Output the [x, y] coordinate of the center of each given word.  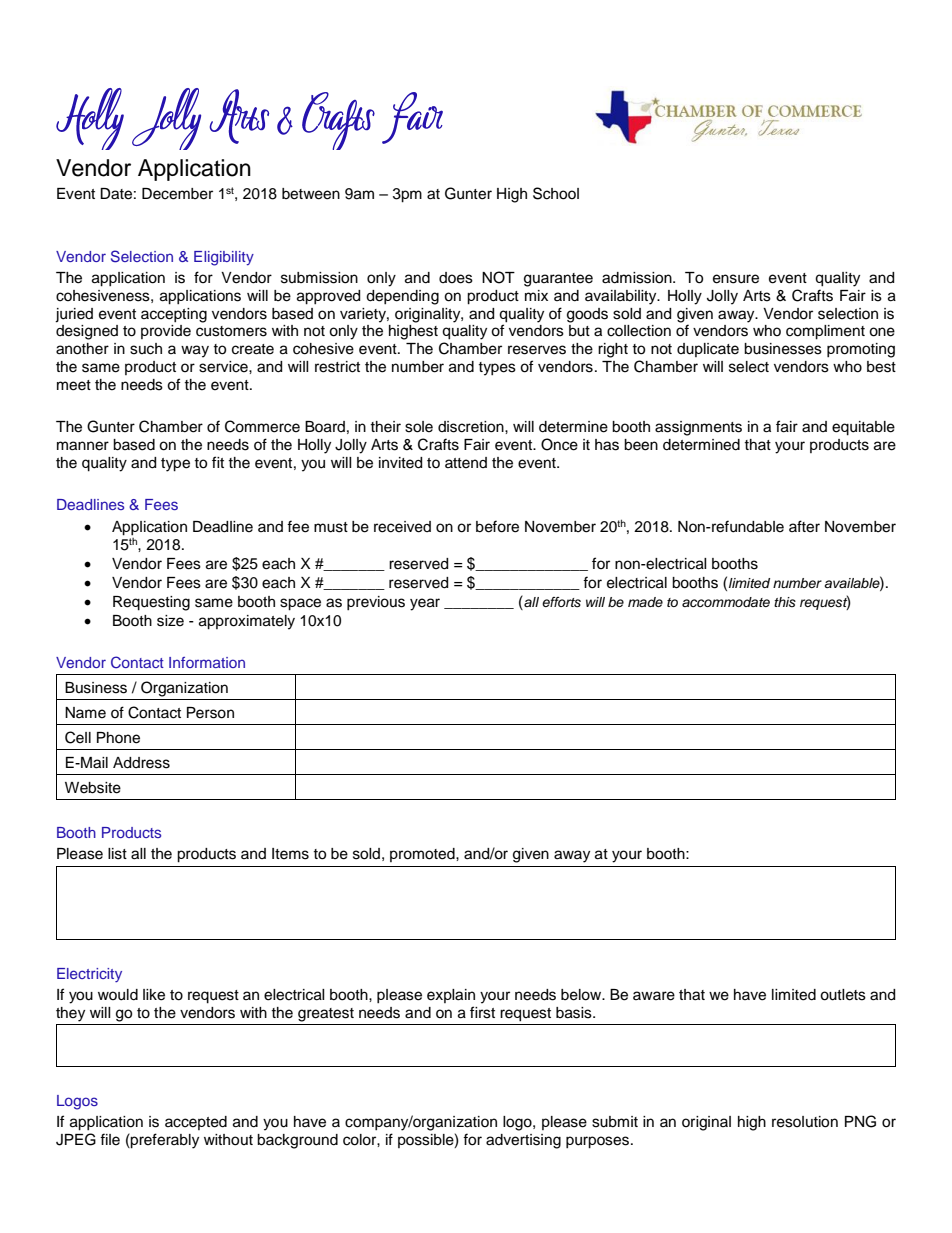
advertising [523, 1141]
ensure [736, 279]
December [177, 194]
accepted [196, 1123]
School [556, 193]
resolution [805, 1122]
